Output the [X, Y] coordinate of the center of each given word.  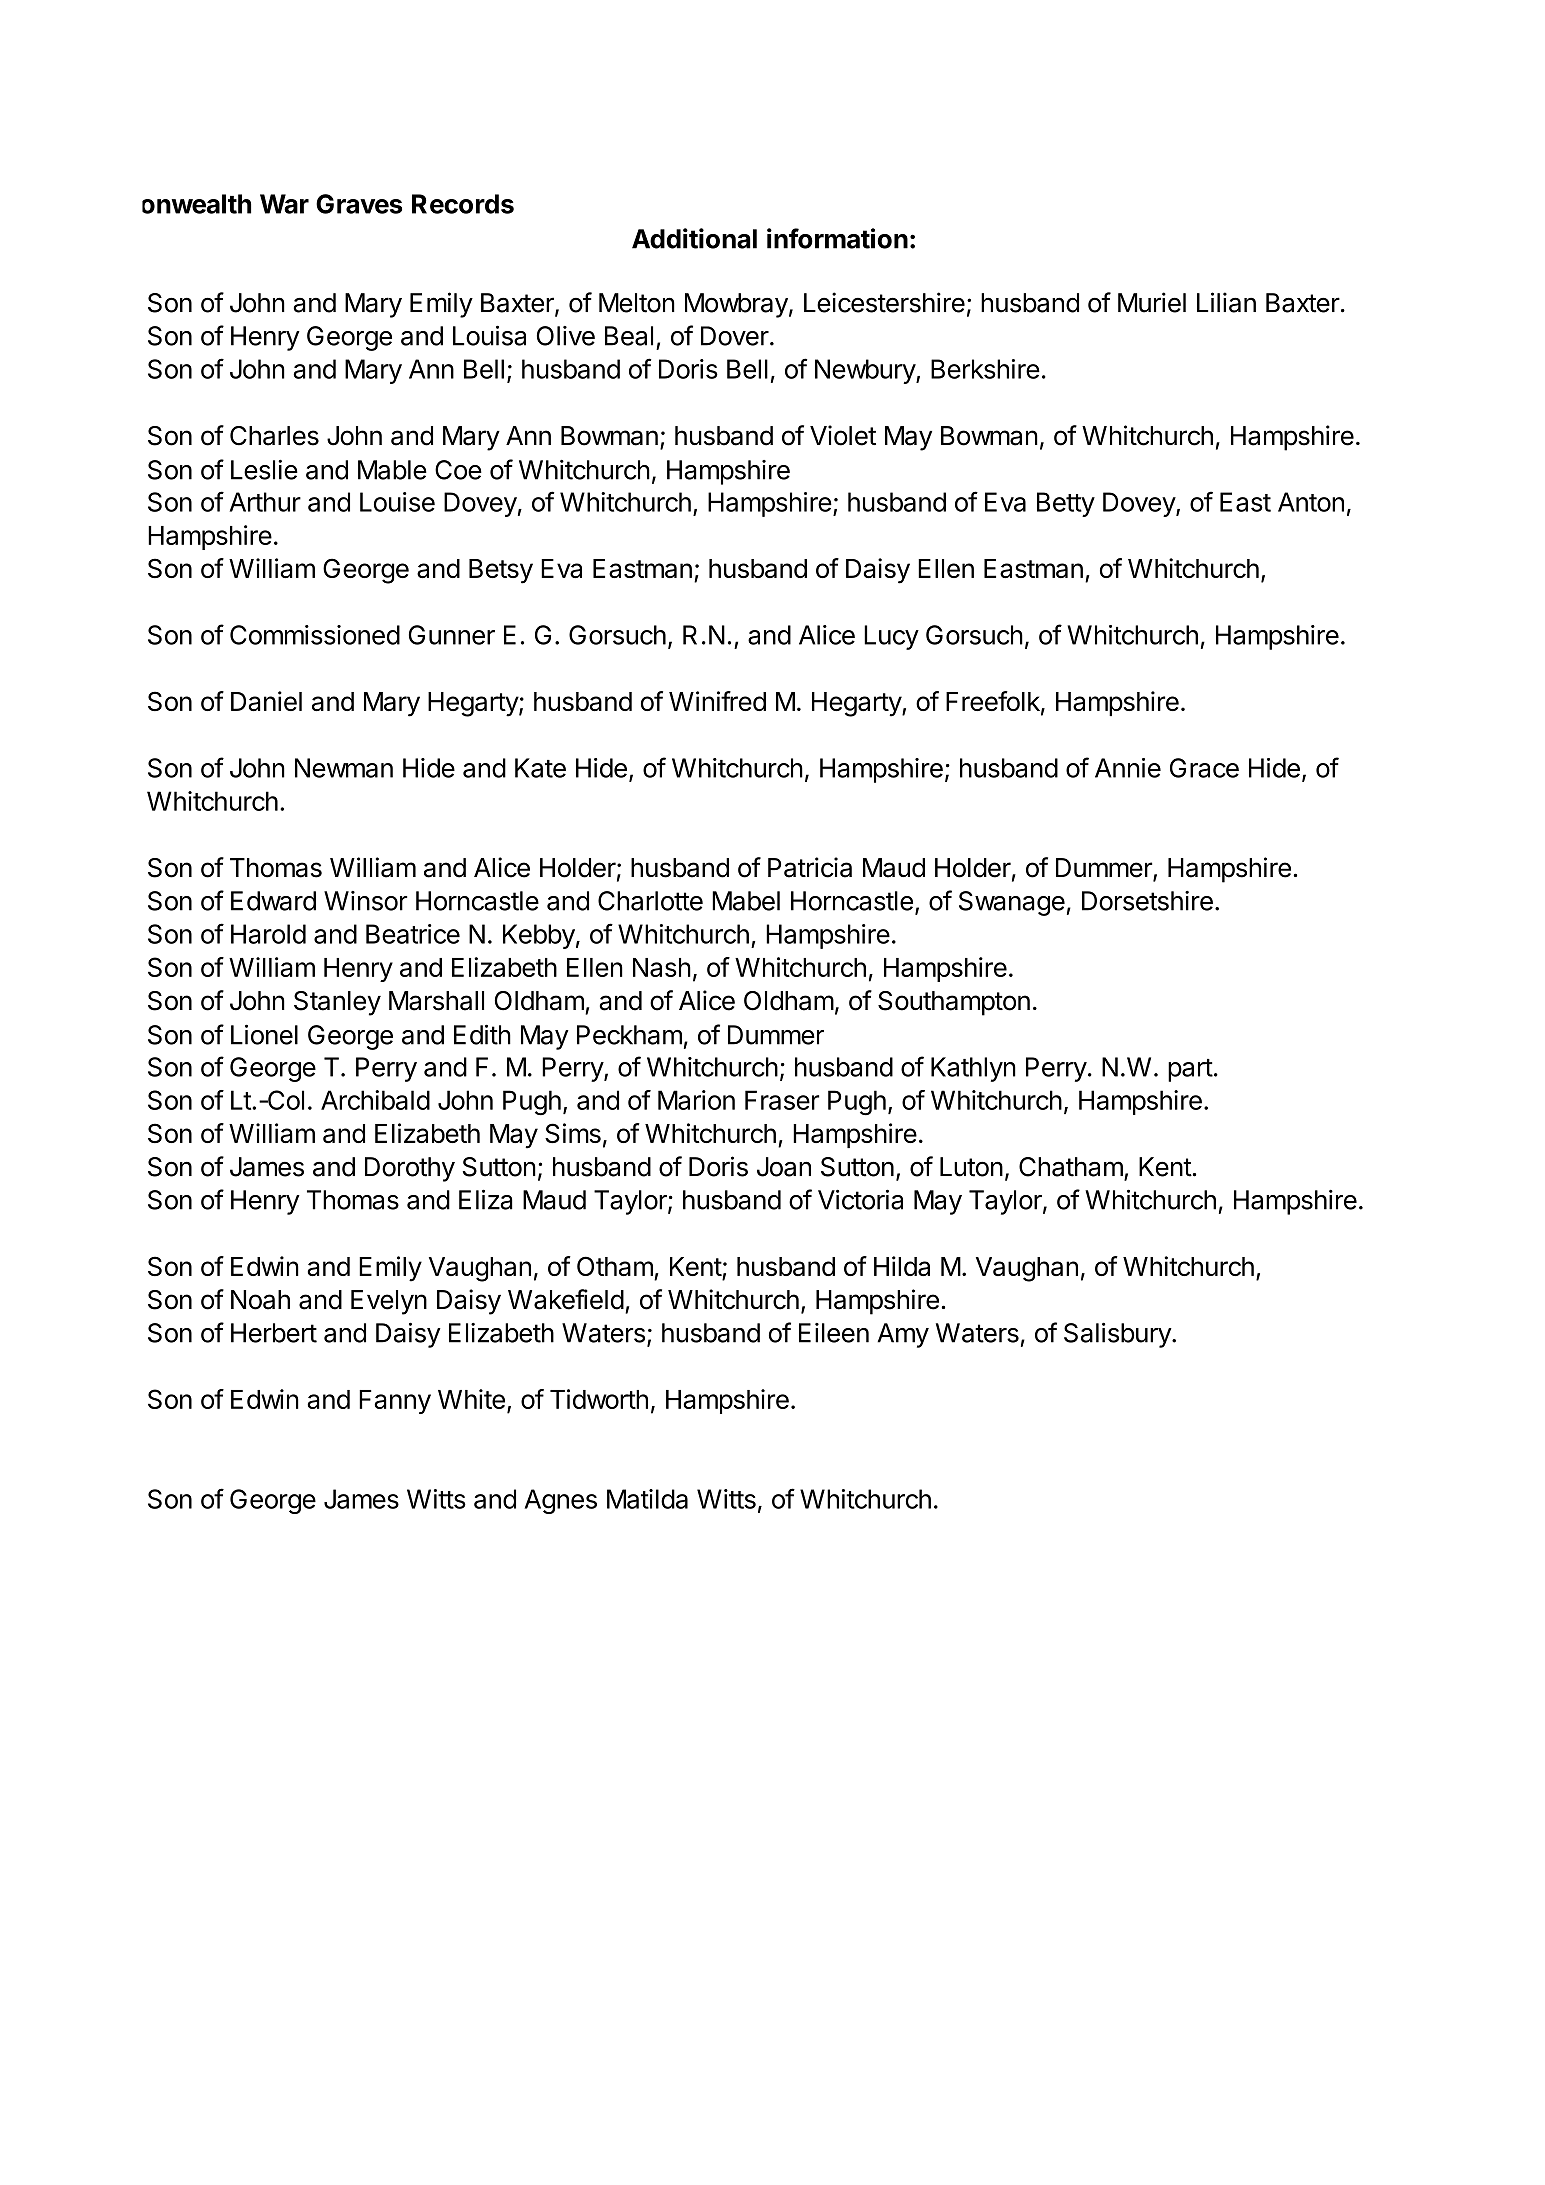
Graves [359, 204]
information [837, 238]
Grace [1204, 768]
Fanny [395, 1402]
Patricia [810, 867]
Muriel [1152, 302]
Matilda [647, 1499]
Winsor [365, 901]
